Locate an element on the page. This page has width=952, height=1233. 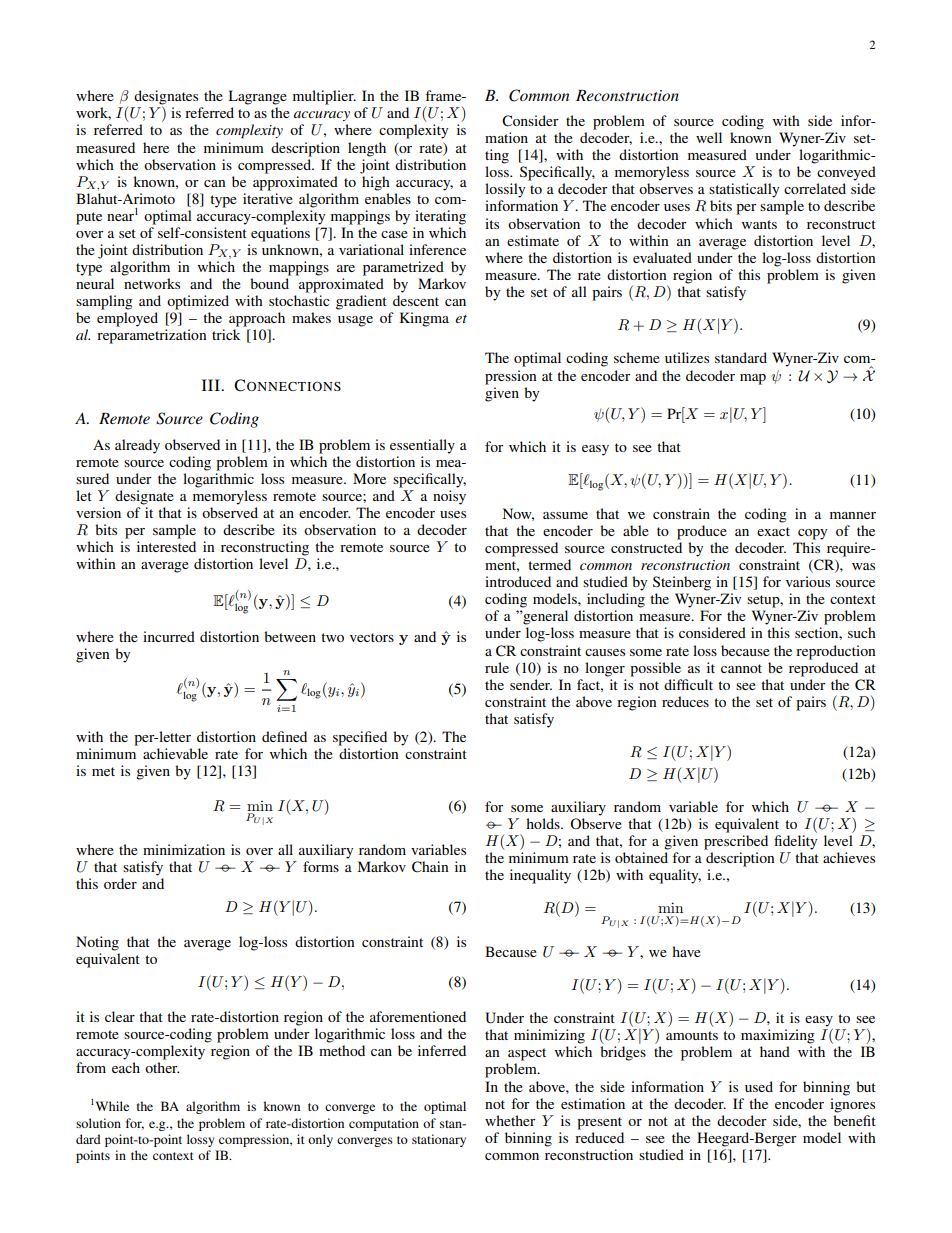
whether is located at coordinates (510, 1120).
